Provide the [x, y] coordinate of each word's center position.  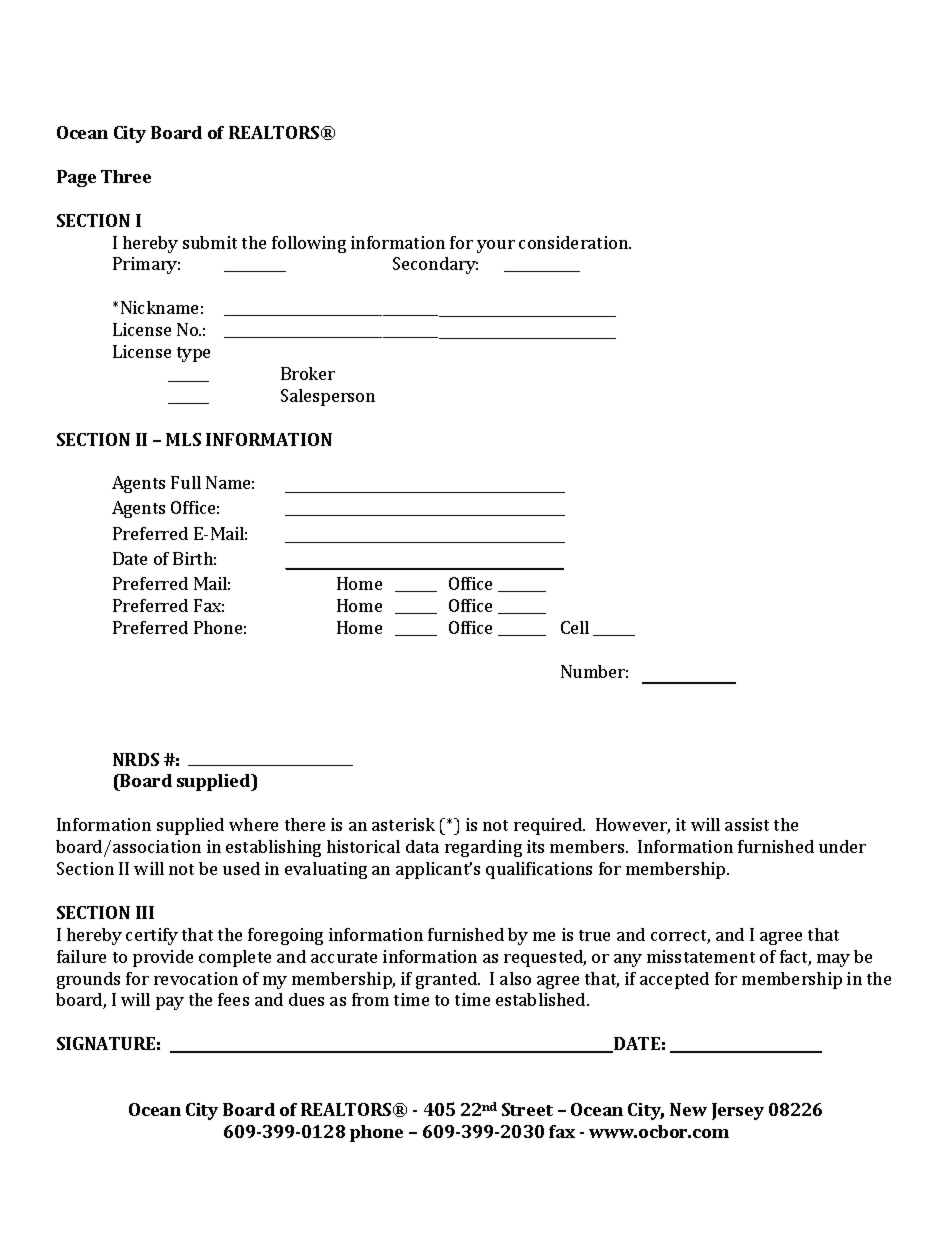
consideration [575, 242]
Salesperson [328, 397]
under [842, 846]
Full [186, 482]
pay [170, 1003]
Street [527, 1109]
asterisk [403, 824]
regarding [483, 848]
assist [747, 824]
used [241, 868]
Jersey [738, 1111]
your [496, 246]
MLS [183, 439]
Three [126, 176]
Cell [575, 627]
